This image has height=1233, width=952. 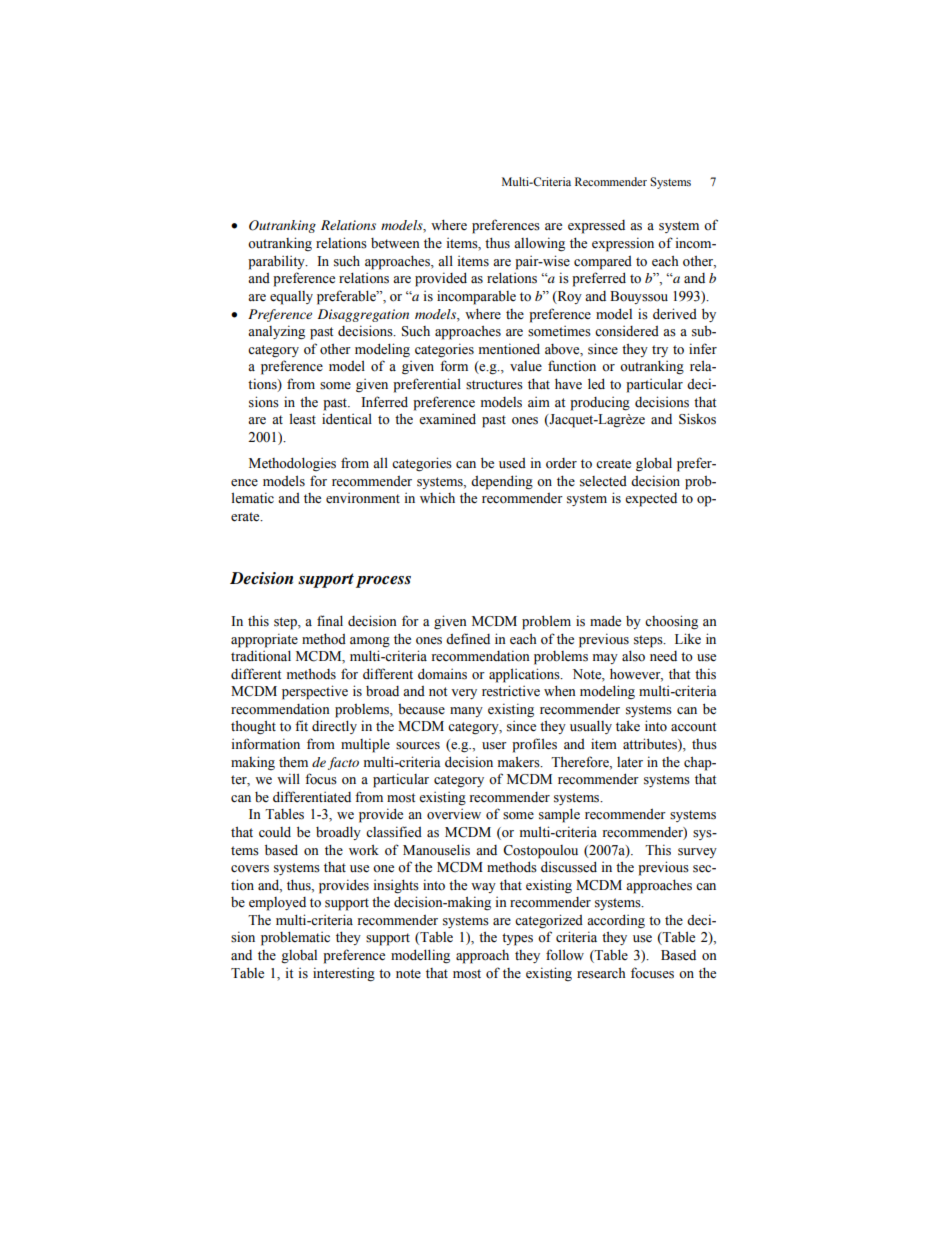 What do you see at coordinates (539, 244) in the image?
I see `allowing` at bounding box center [539, 244].
